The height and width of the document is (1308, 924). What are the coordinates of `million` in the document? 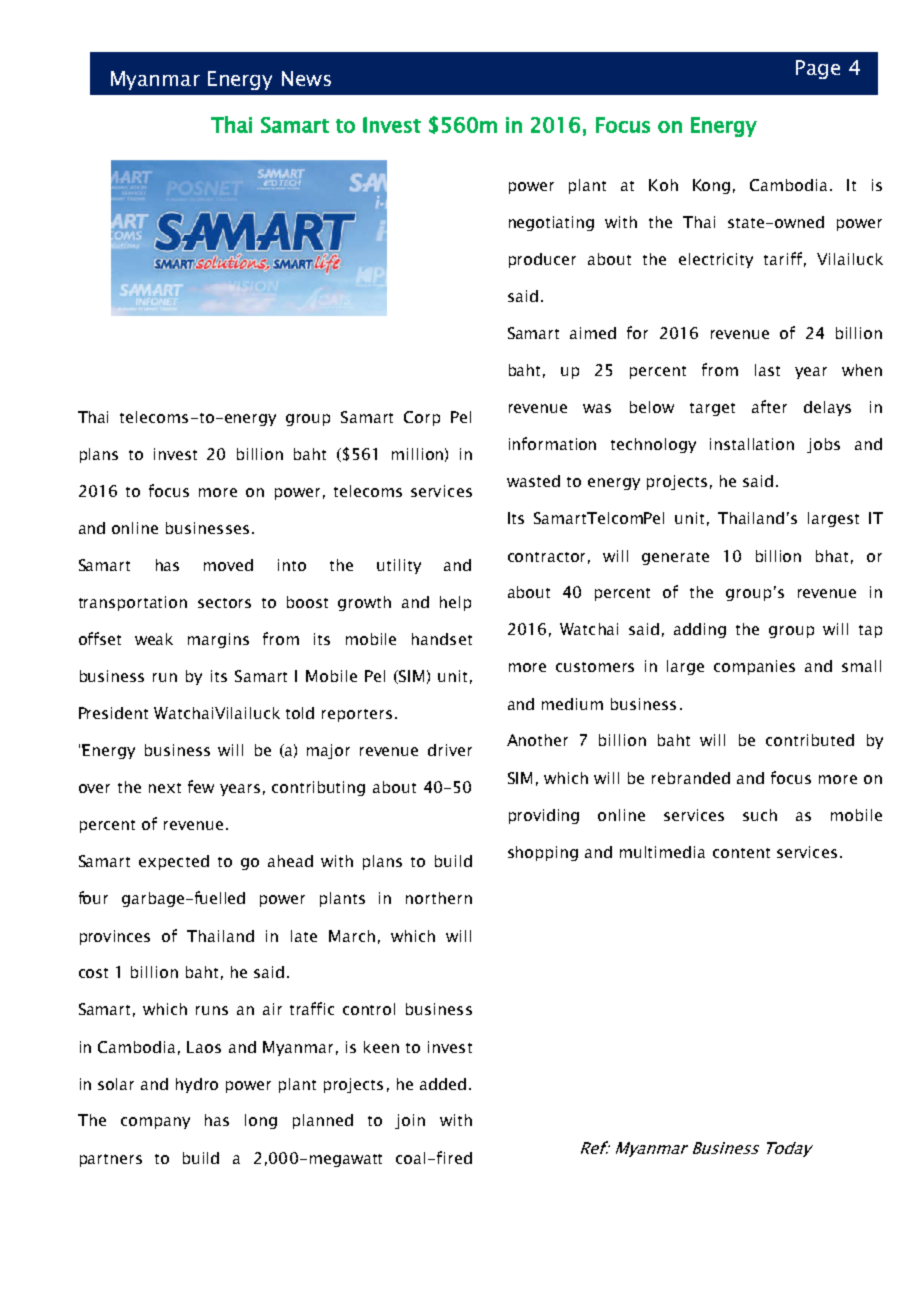 It's located at (417, 454).
